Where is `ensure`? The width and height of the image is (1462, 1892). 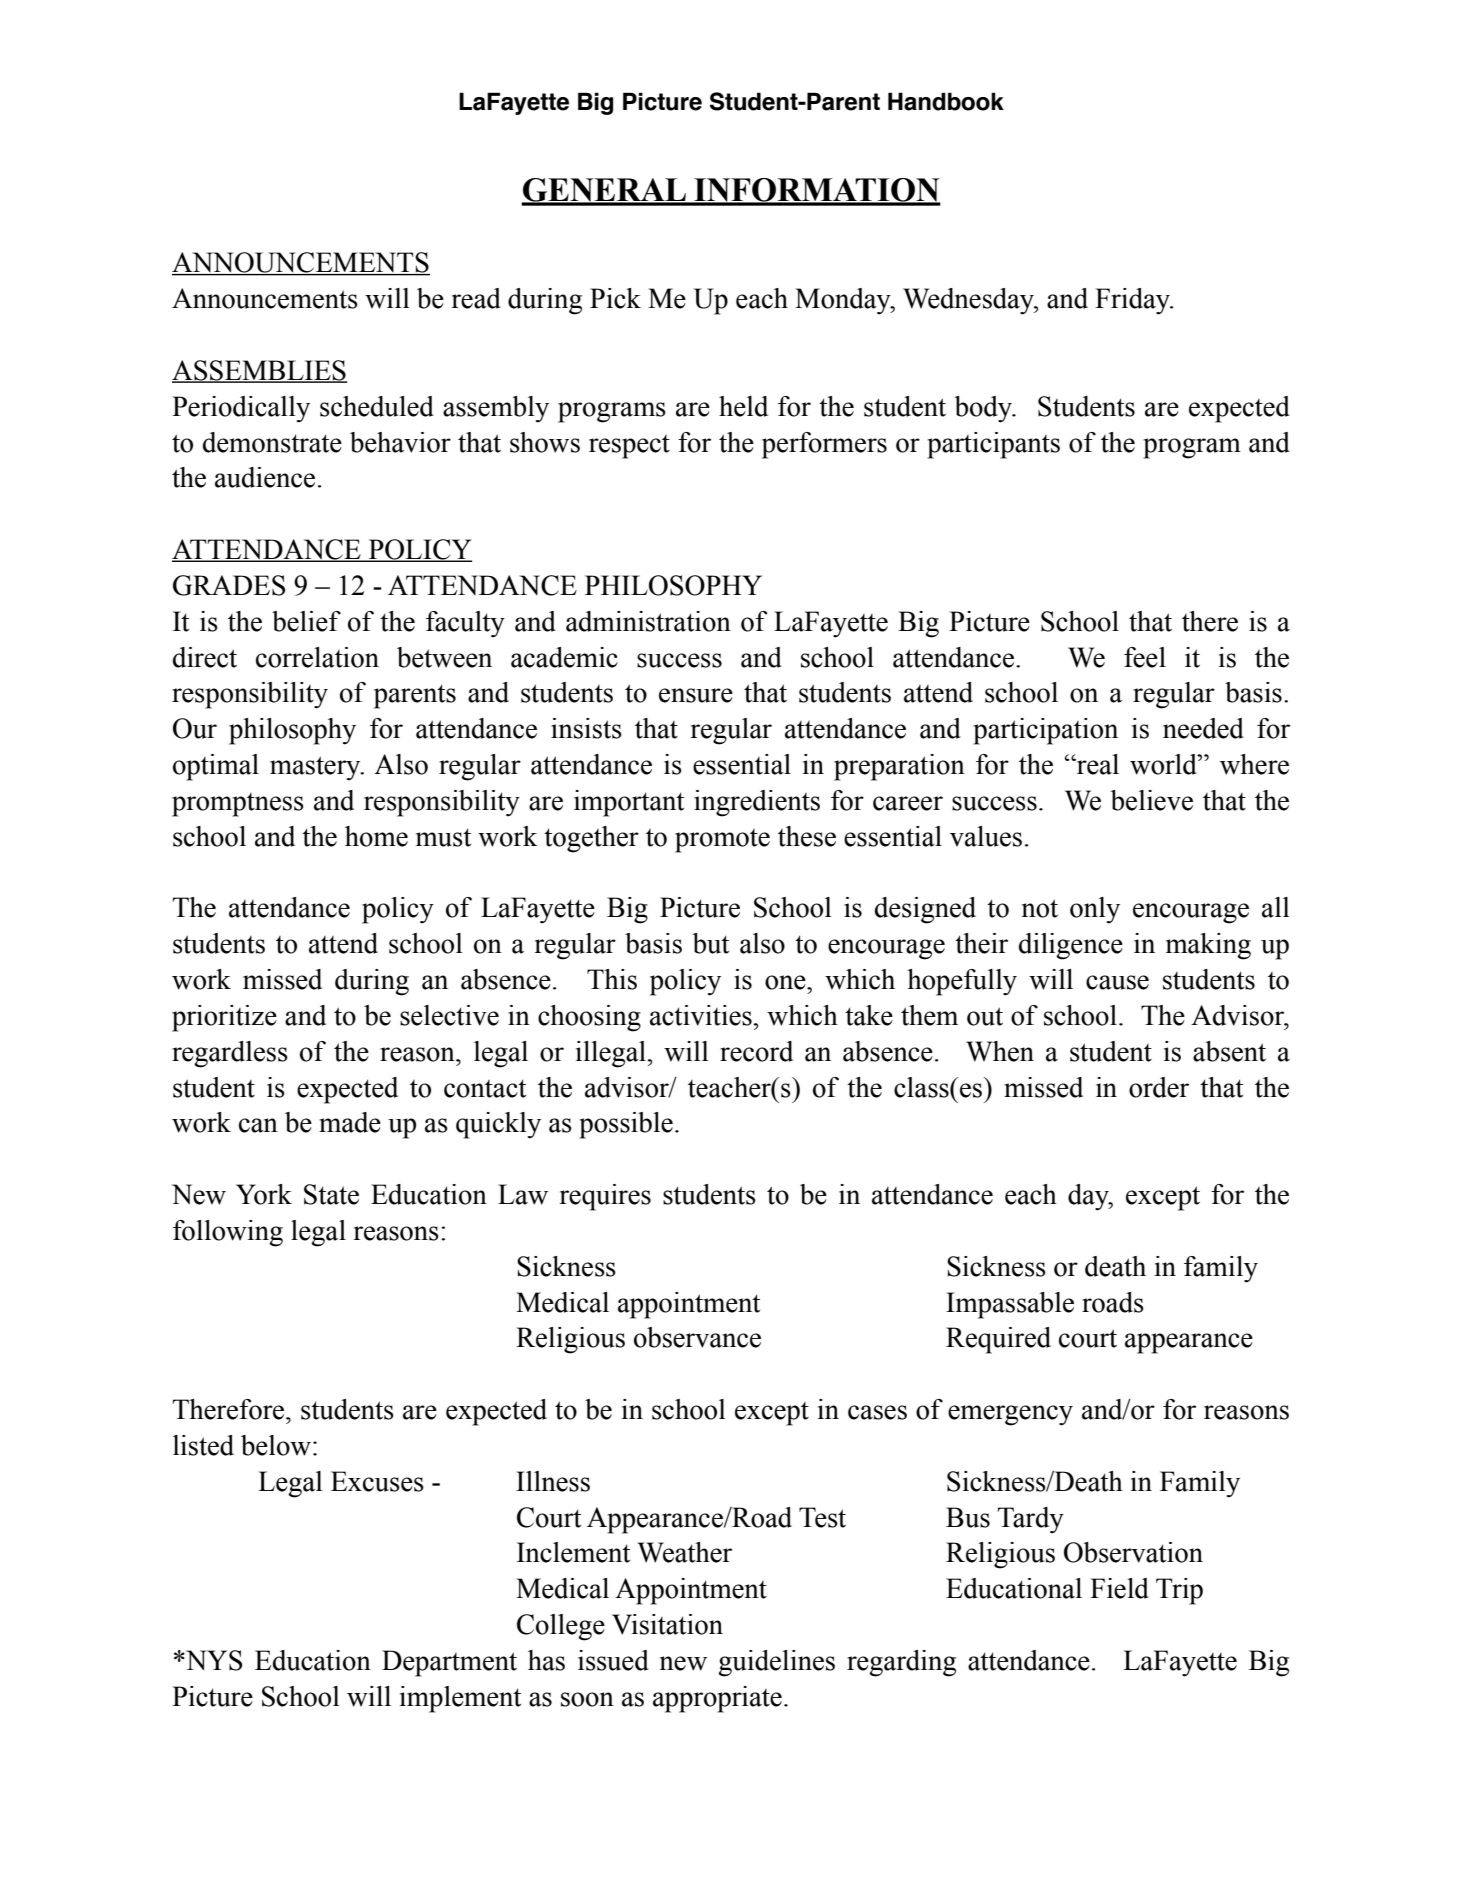
ensure is located at coordinates (696, 695).
